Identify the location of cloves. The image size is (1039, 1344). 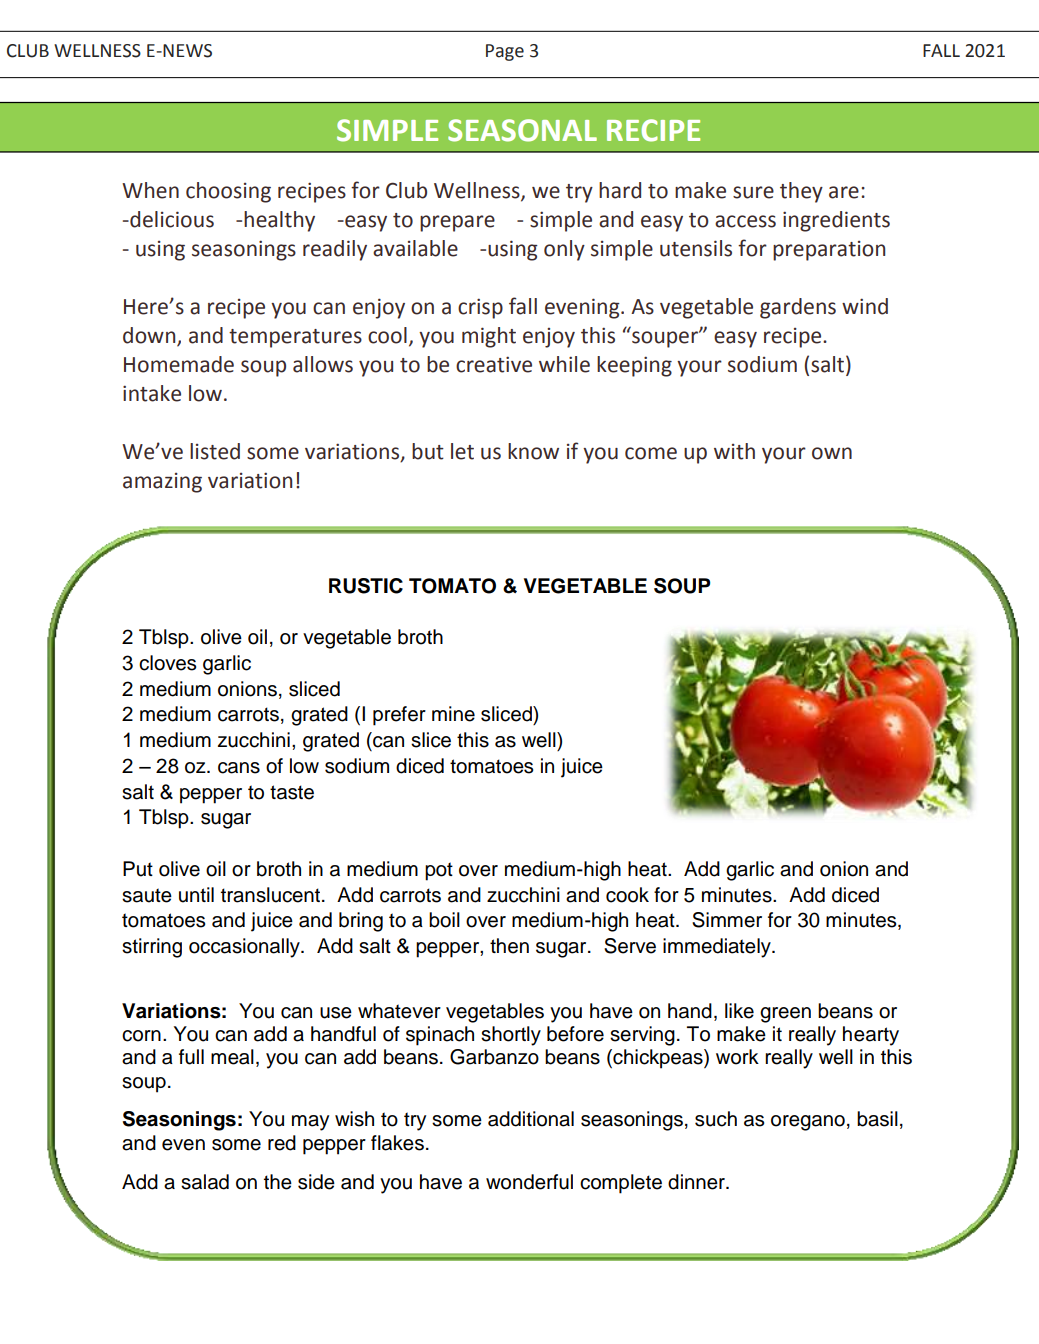
(167, 663).
